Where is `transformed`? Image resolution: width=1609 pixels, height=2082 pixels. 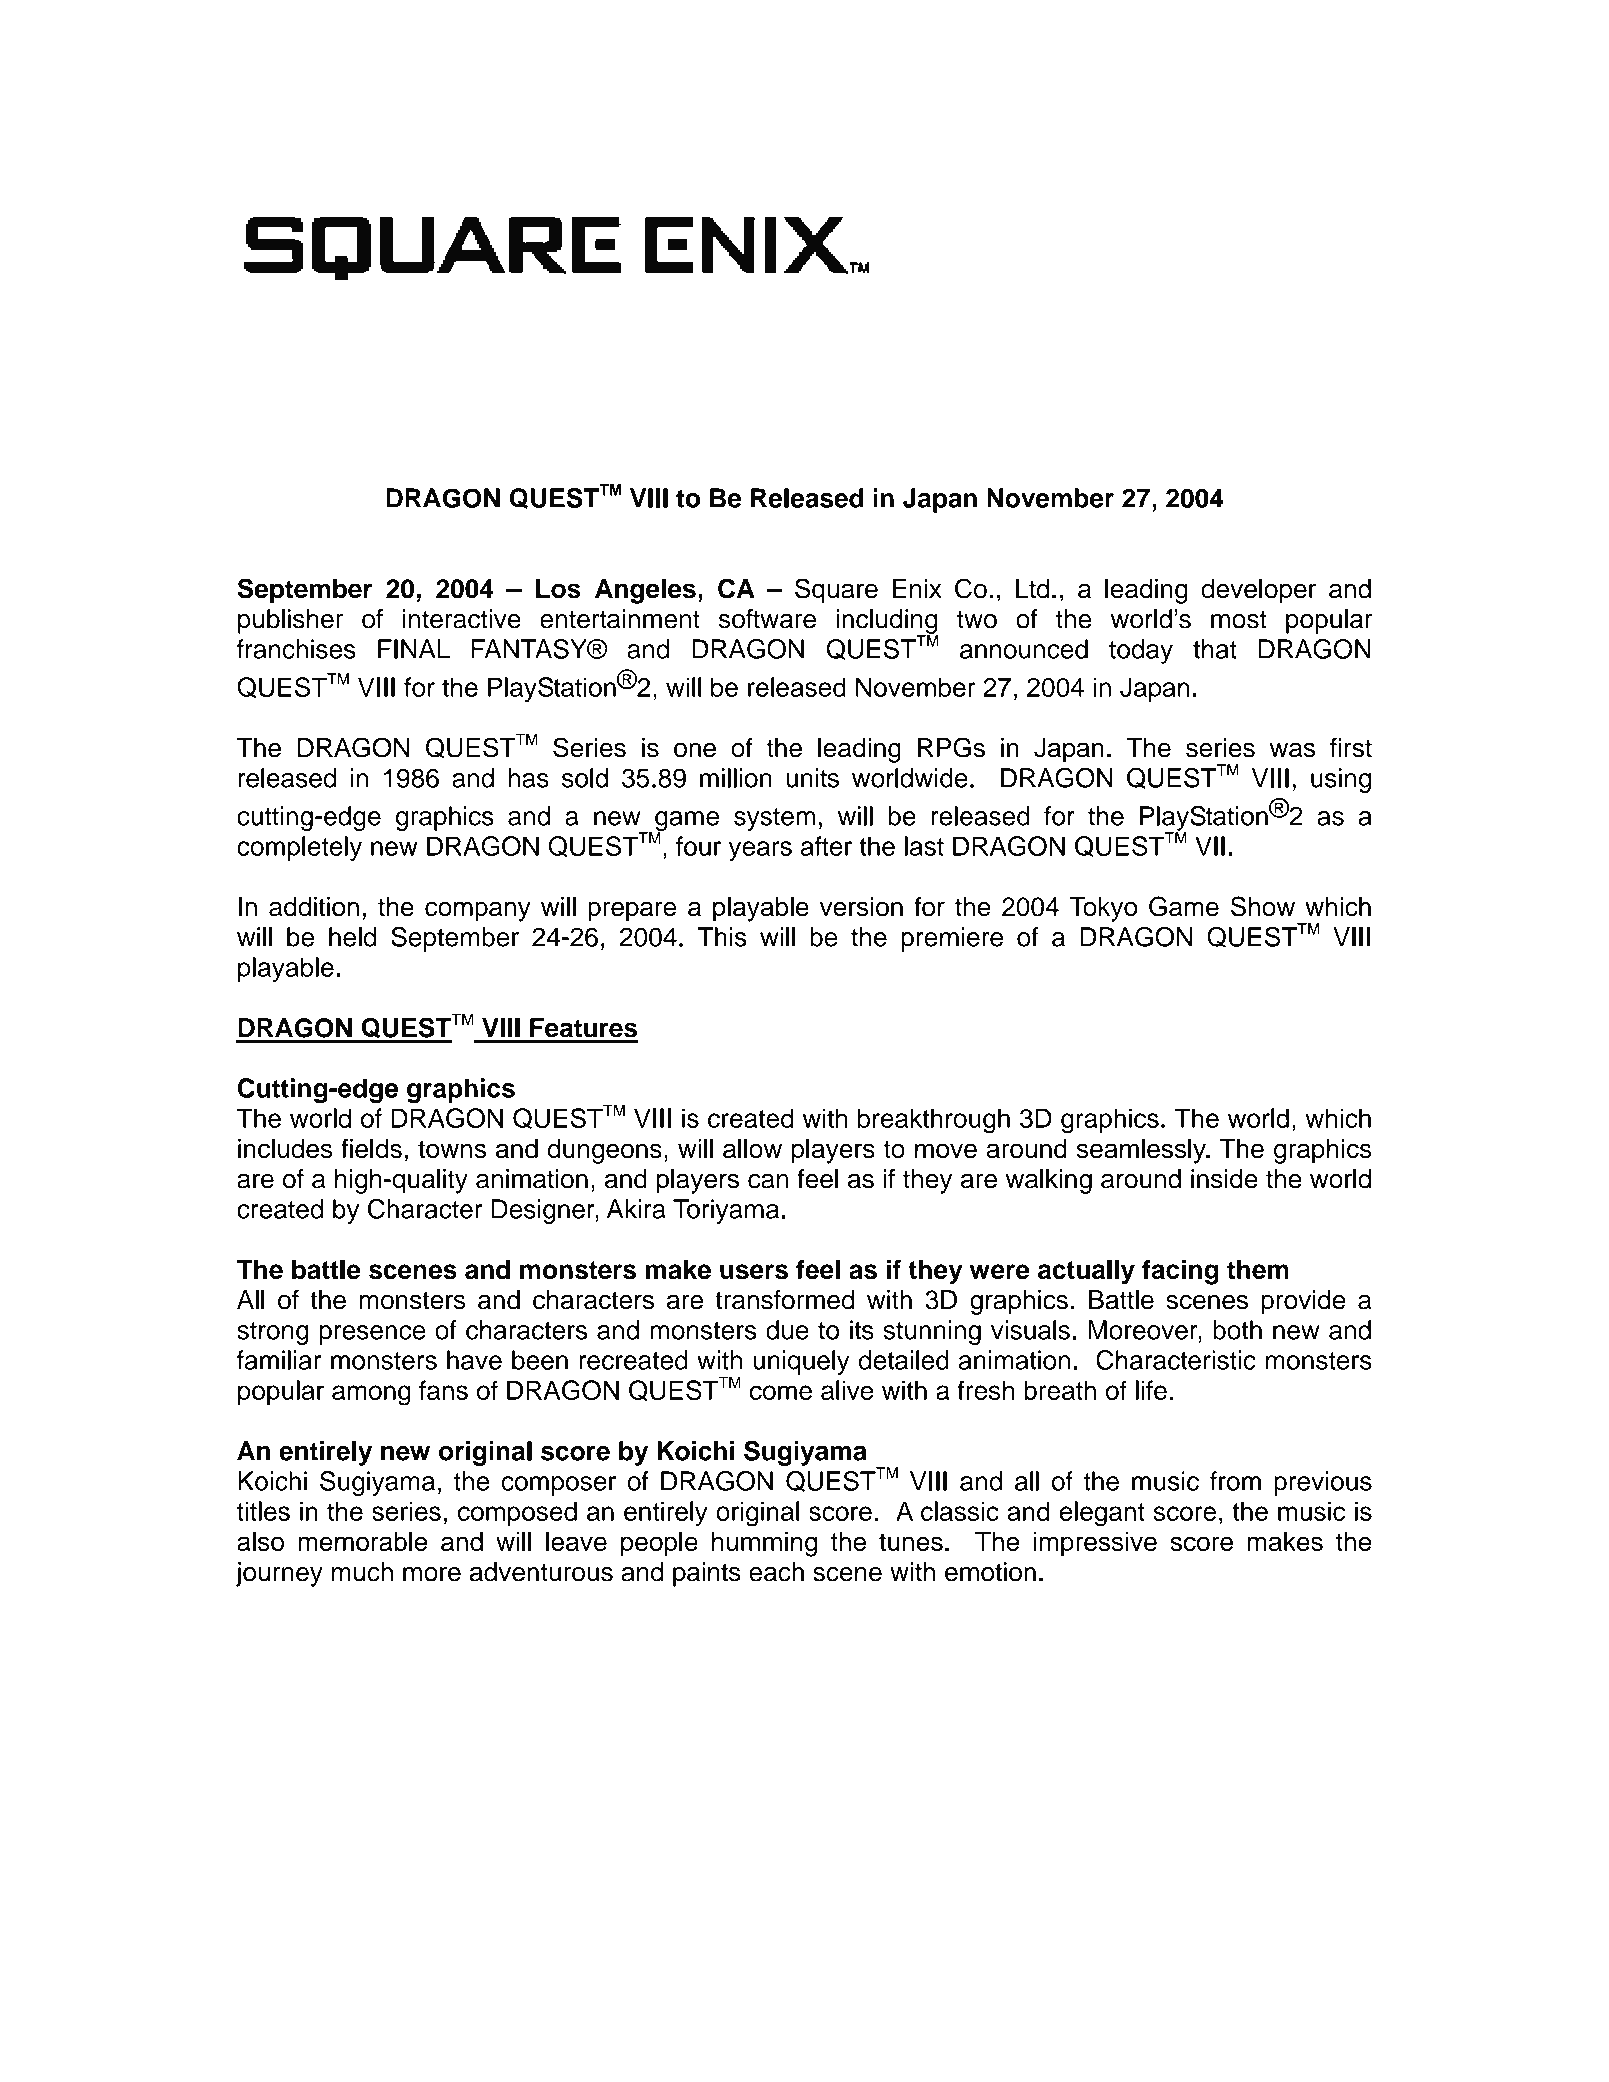 transformed is located at coordinates (784, 1300).
